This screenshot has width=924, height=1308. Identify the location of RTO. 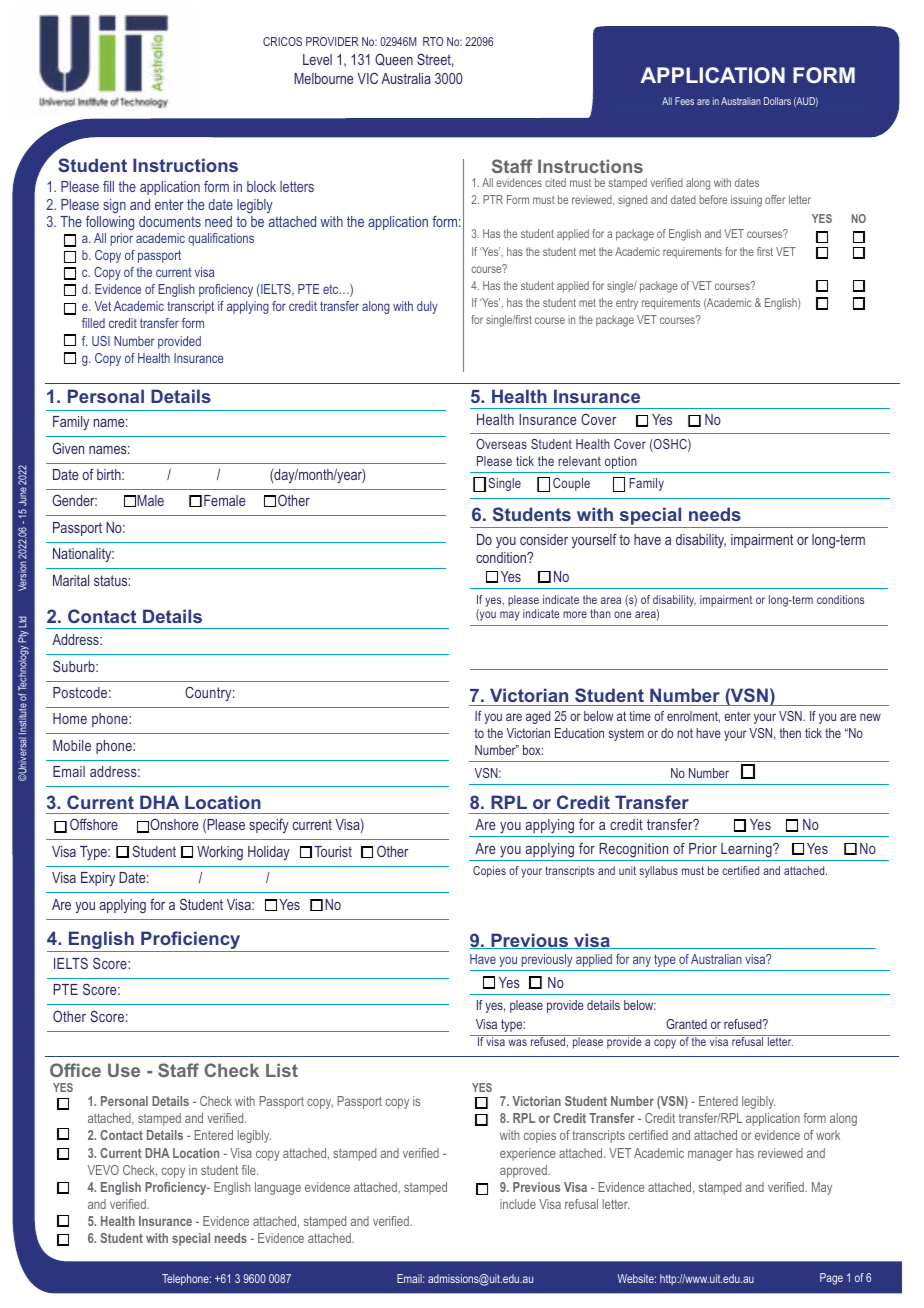
(433, 41).
